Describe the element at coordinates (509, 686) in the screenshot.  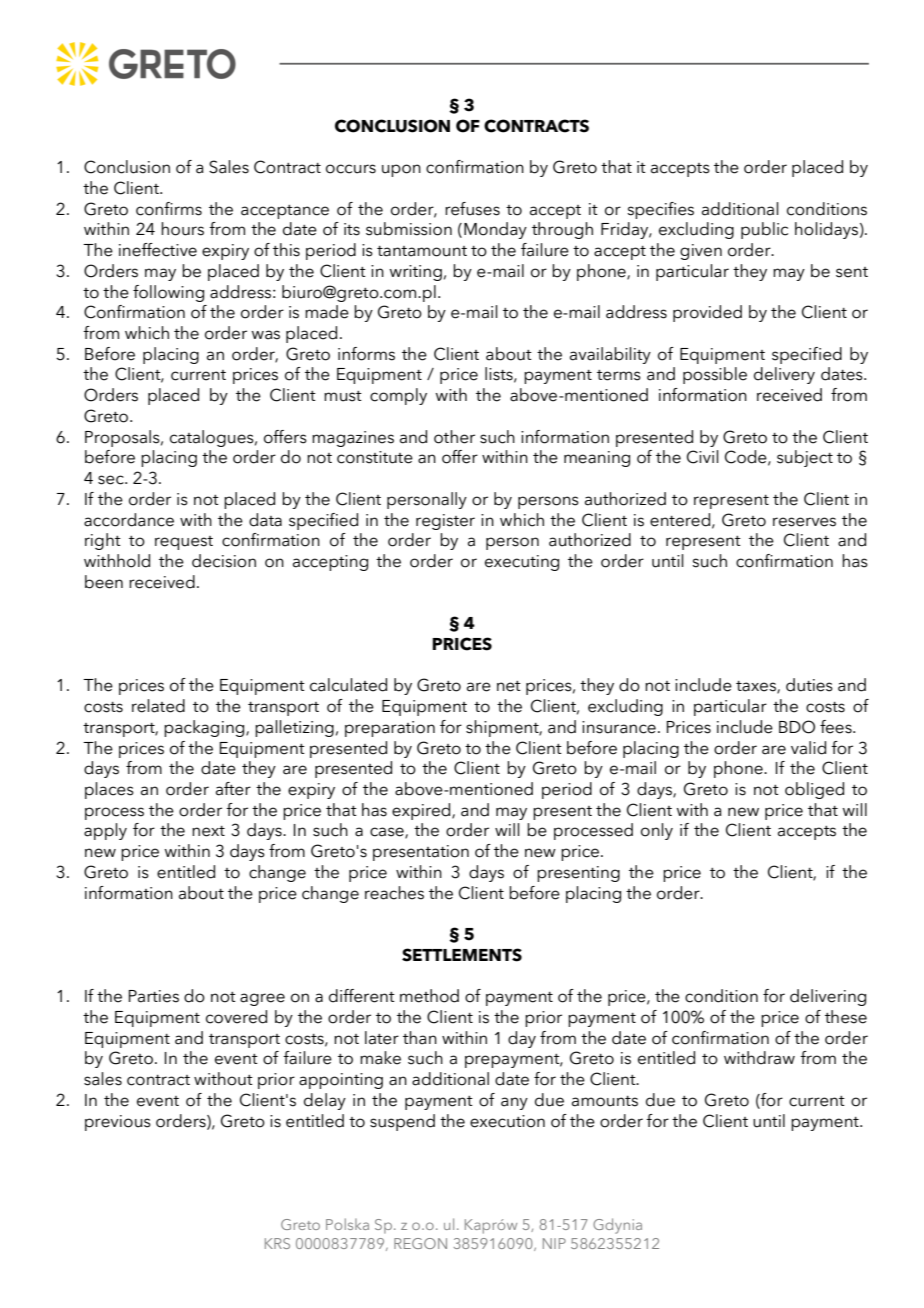
I see `net` at that location.
